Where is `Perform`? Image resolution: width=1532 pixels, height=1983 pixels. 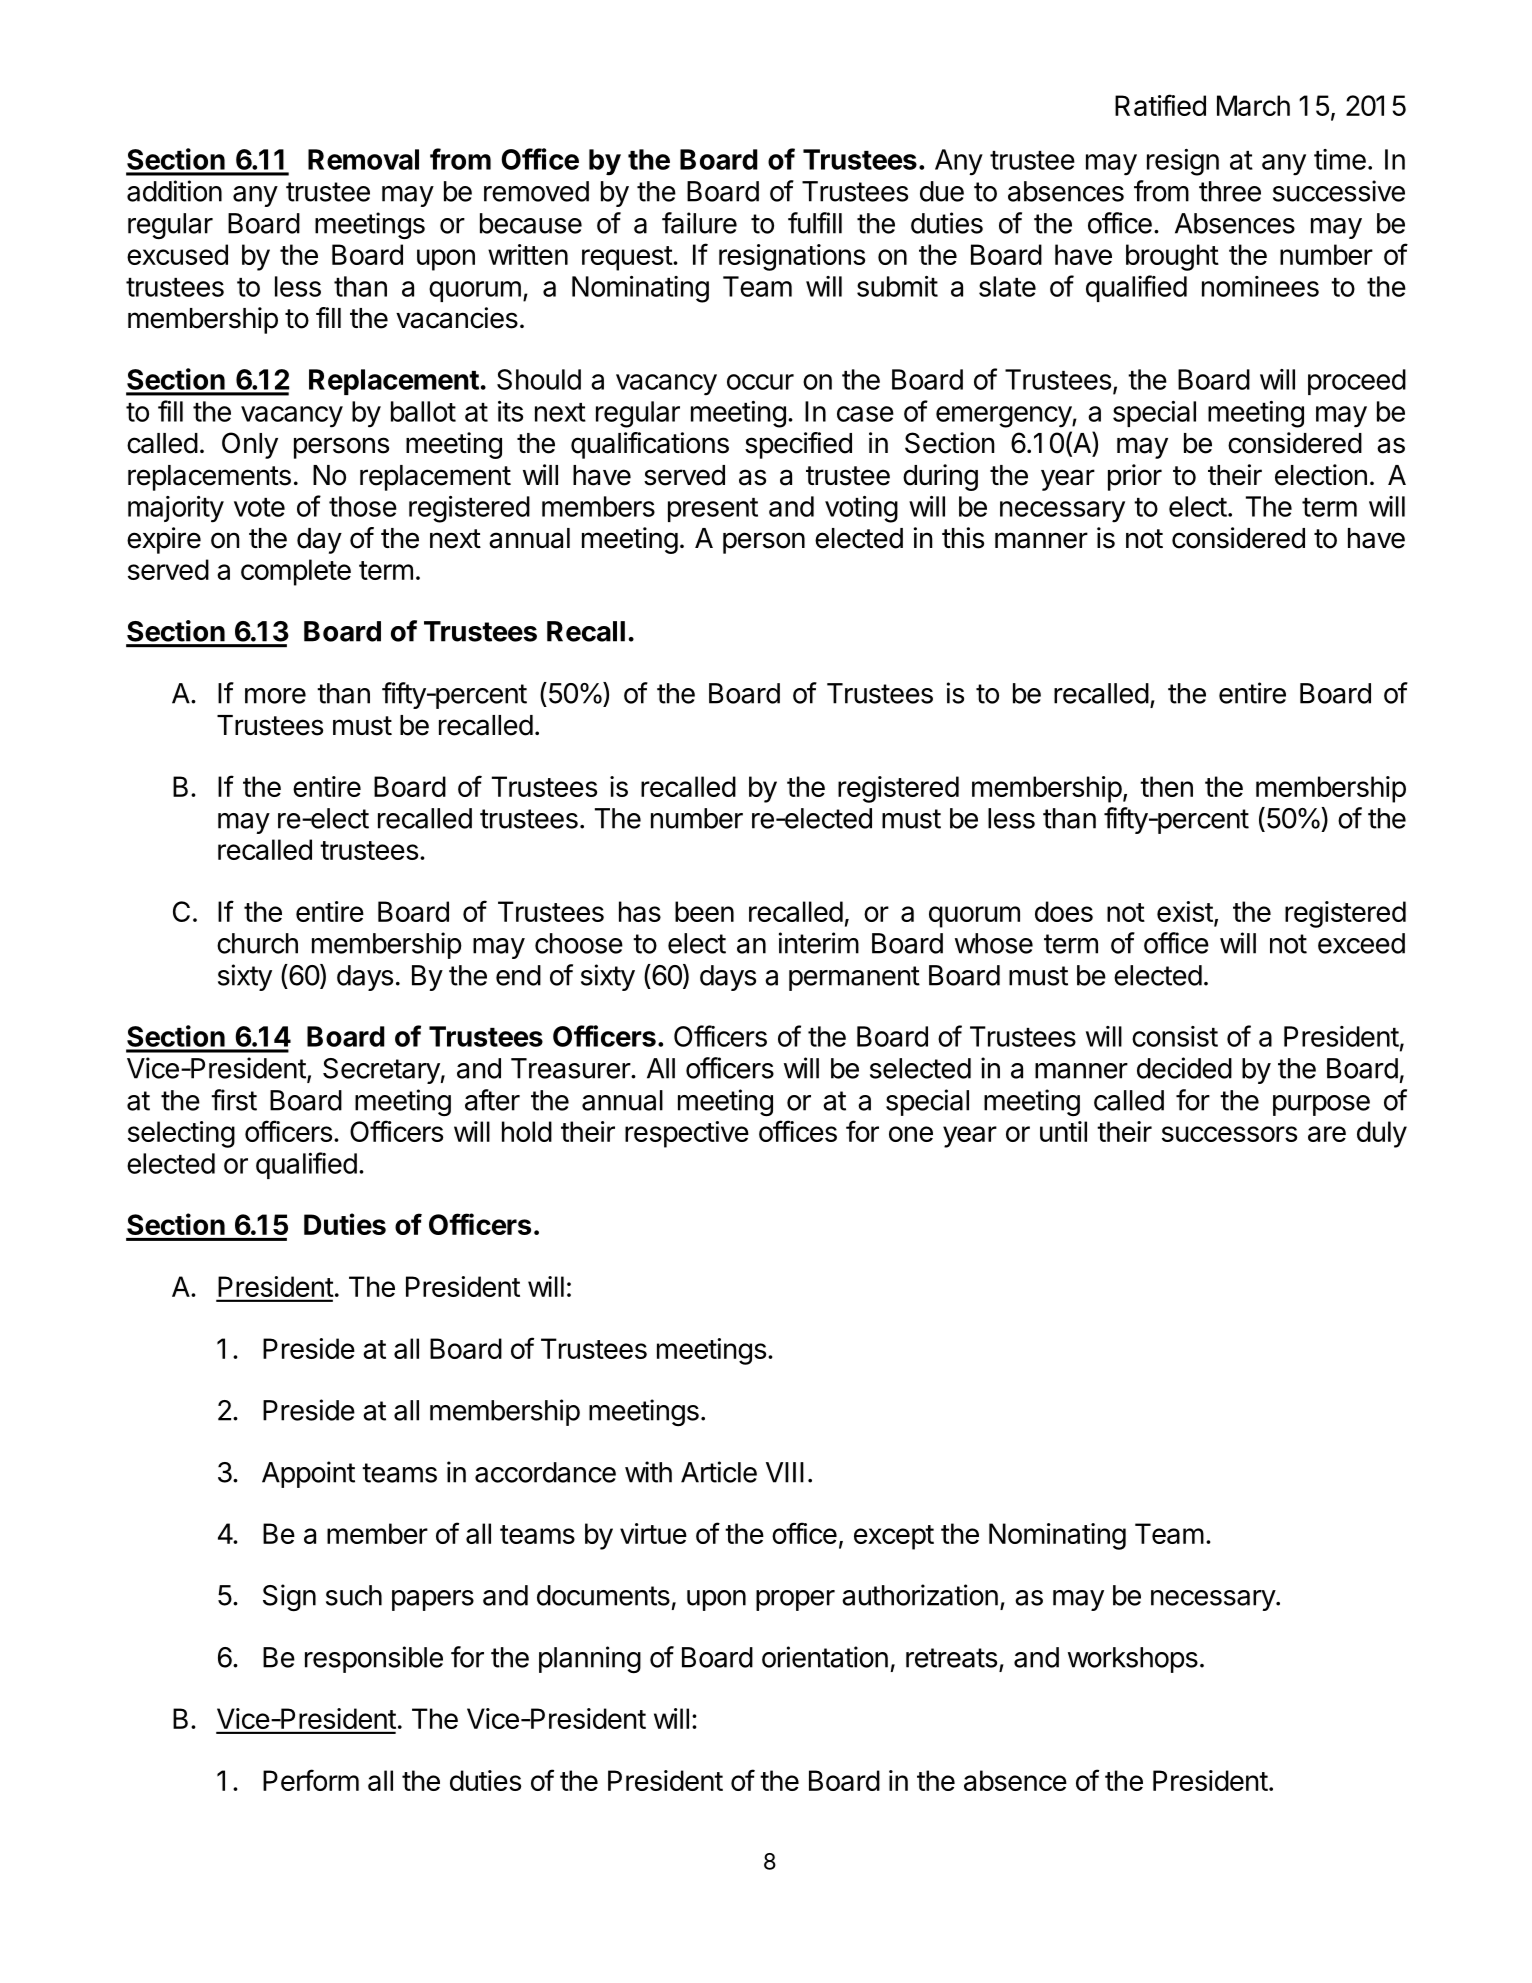 Perform is located at coordinates (311, 1780).
